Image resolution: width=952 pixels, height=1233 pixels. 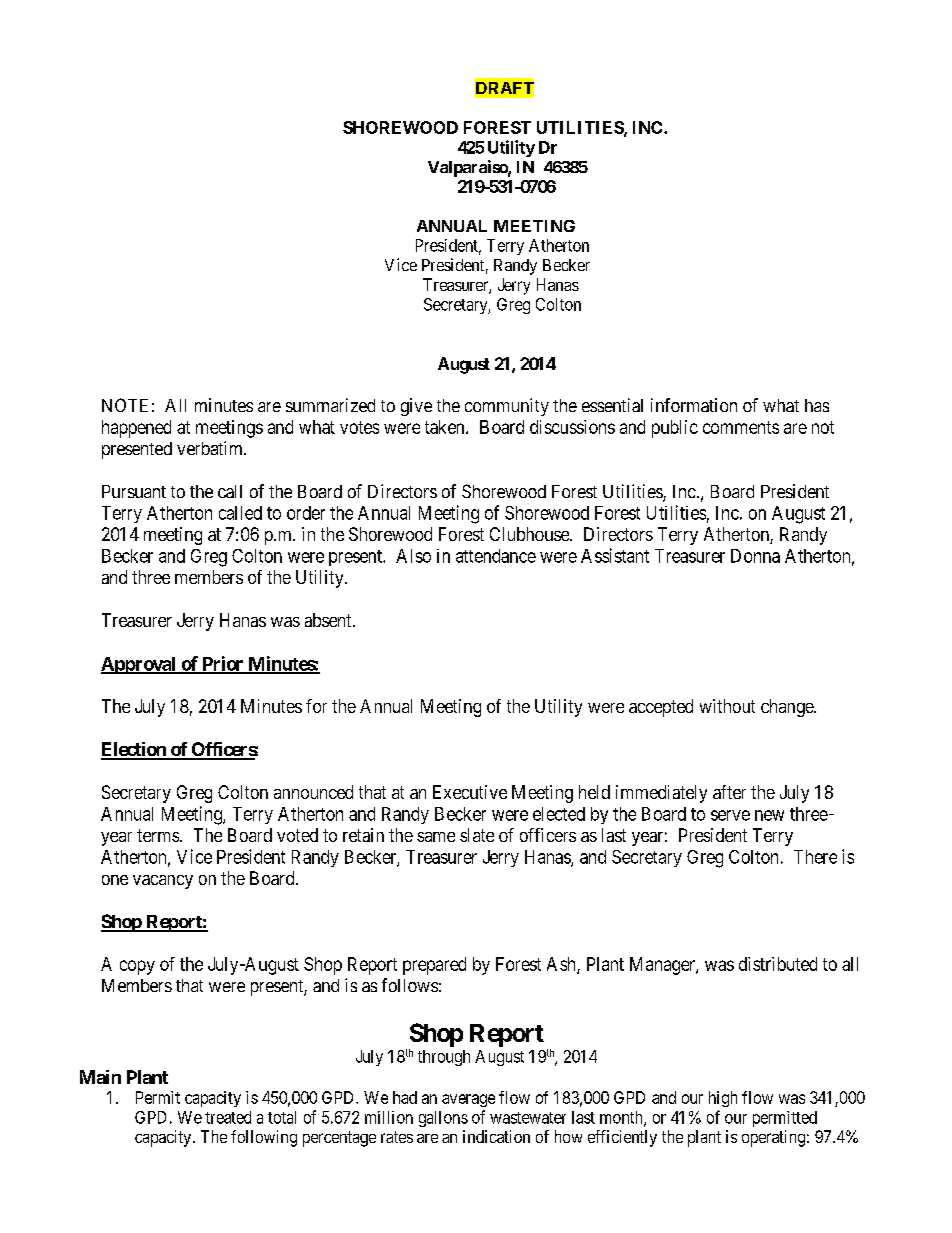 I want to click on gallons, so click(x=443, y=1119).
